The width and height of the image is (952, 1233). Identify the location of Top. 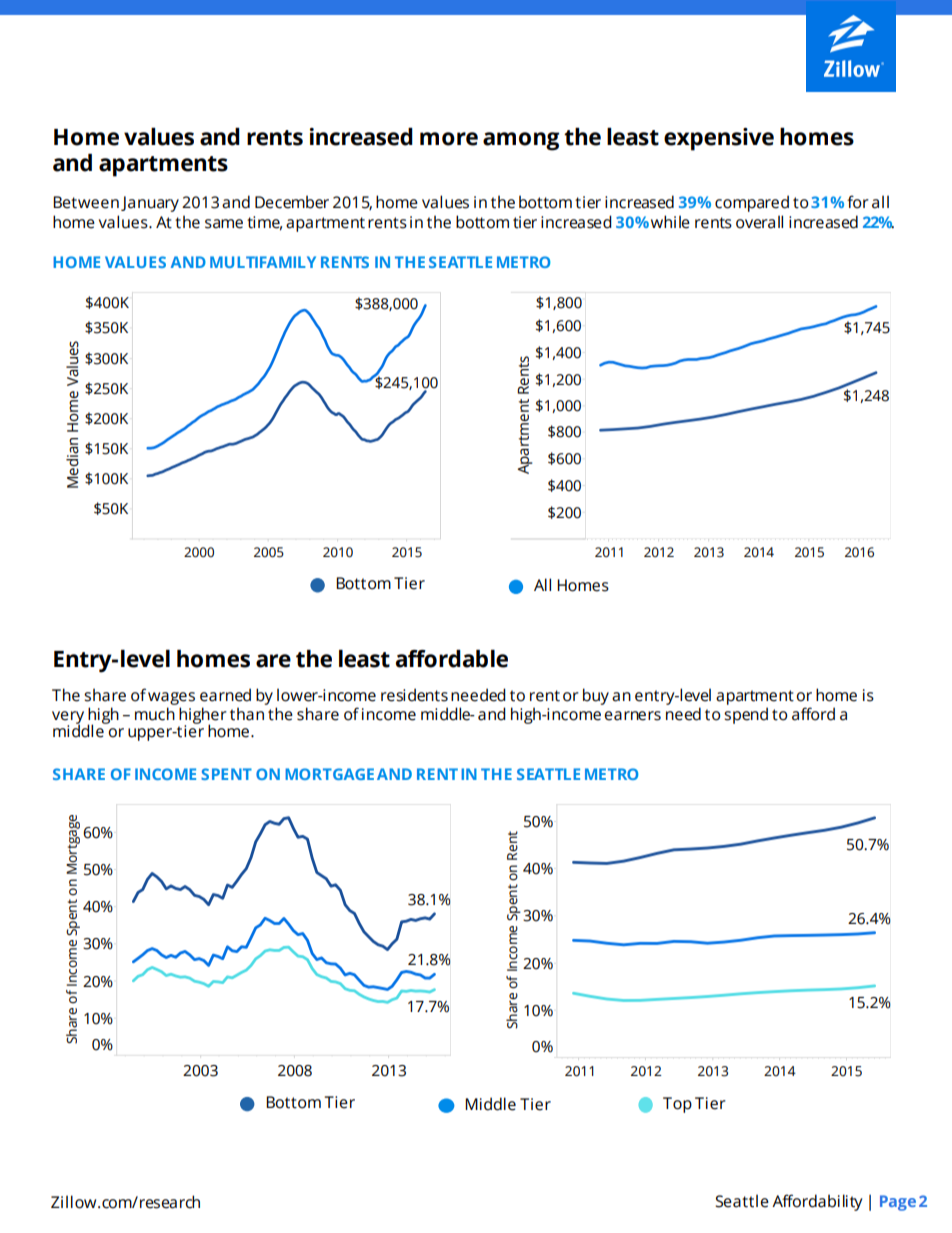
(677, 1105).
